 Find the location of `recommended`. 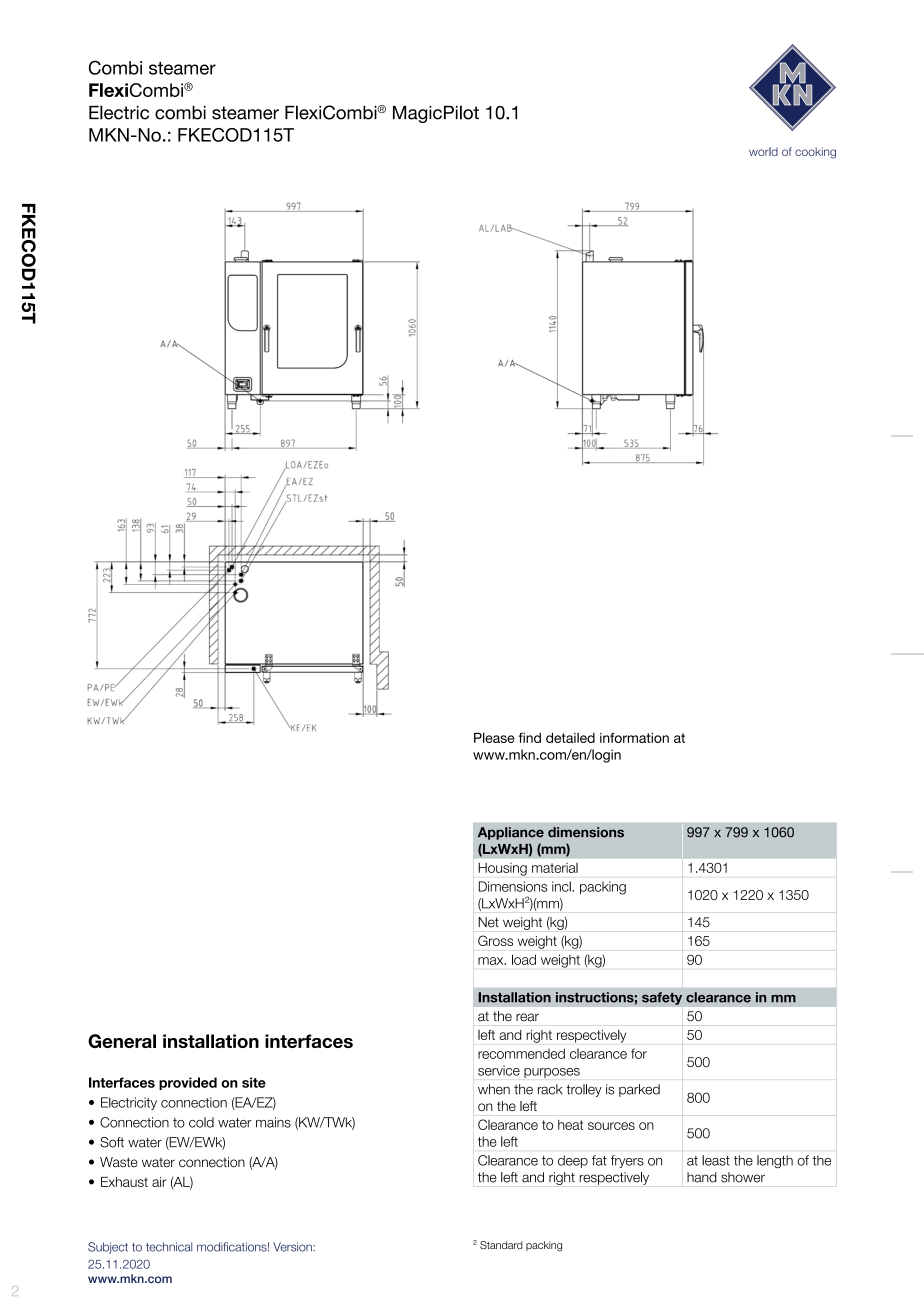

recommended is located at coordinates (521, 1053).
